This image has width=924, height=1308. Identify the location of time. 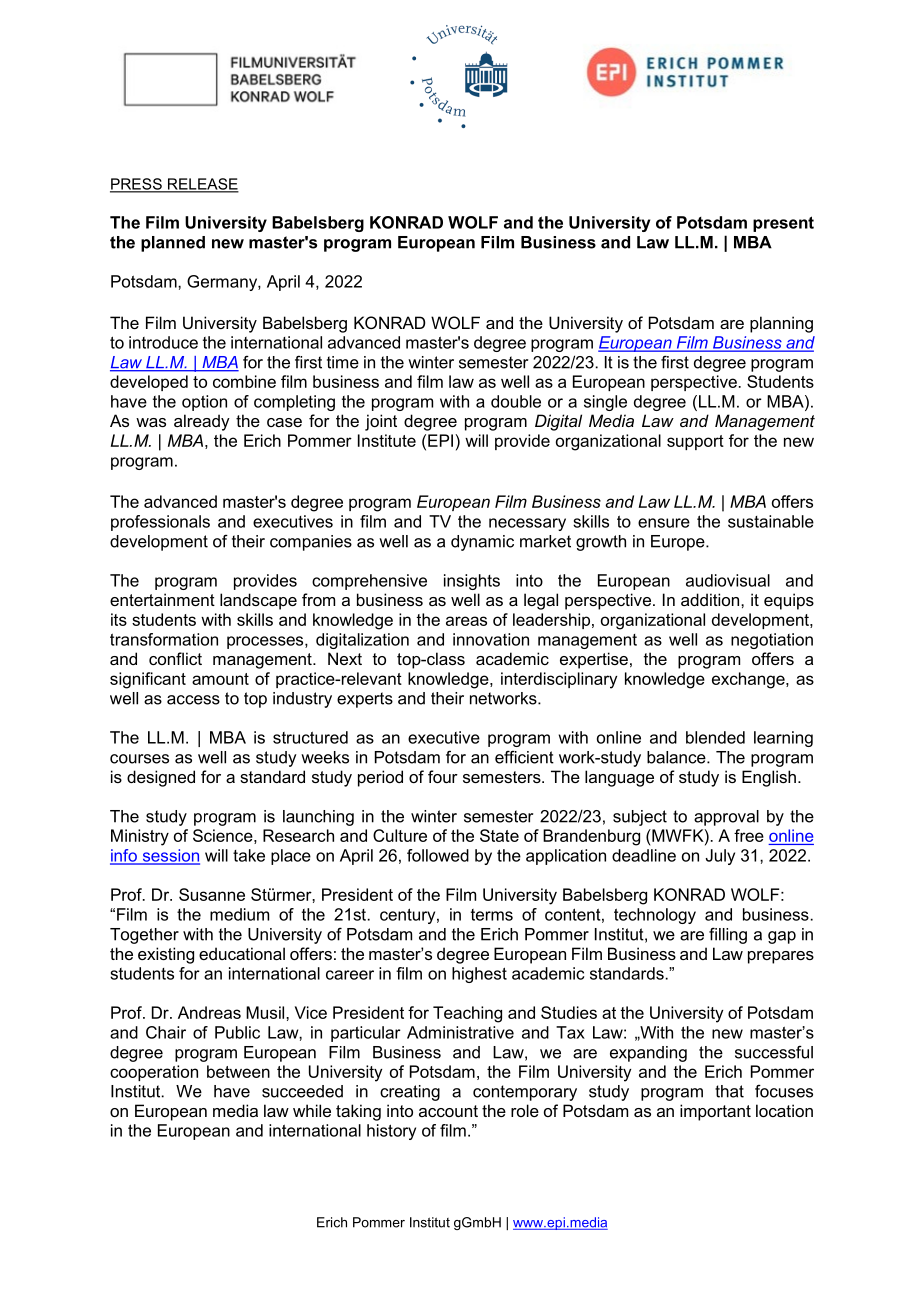
(343, 362).
